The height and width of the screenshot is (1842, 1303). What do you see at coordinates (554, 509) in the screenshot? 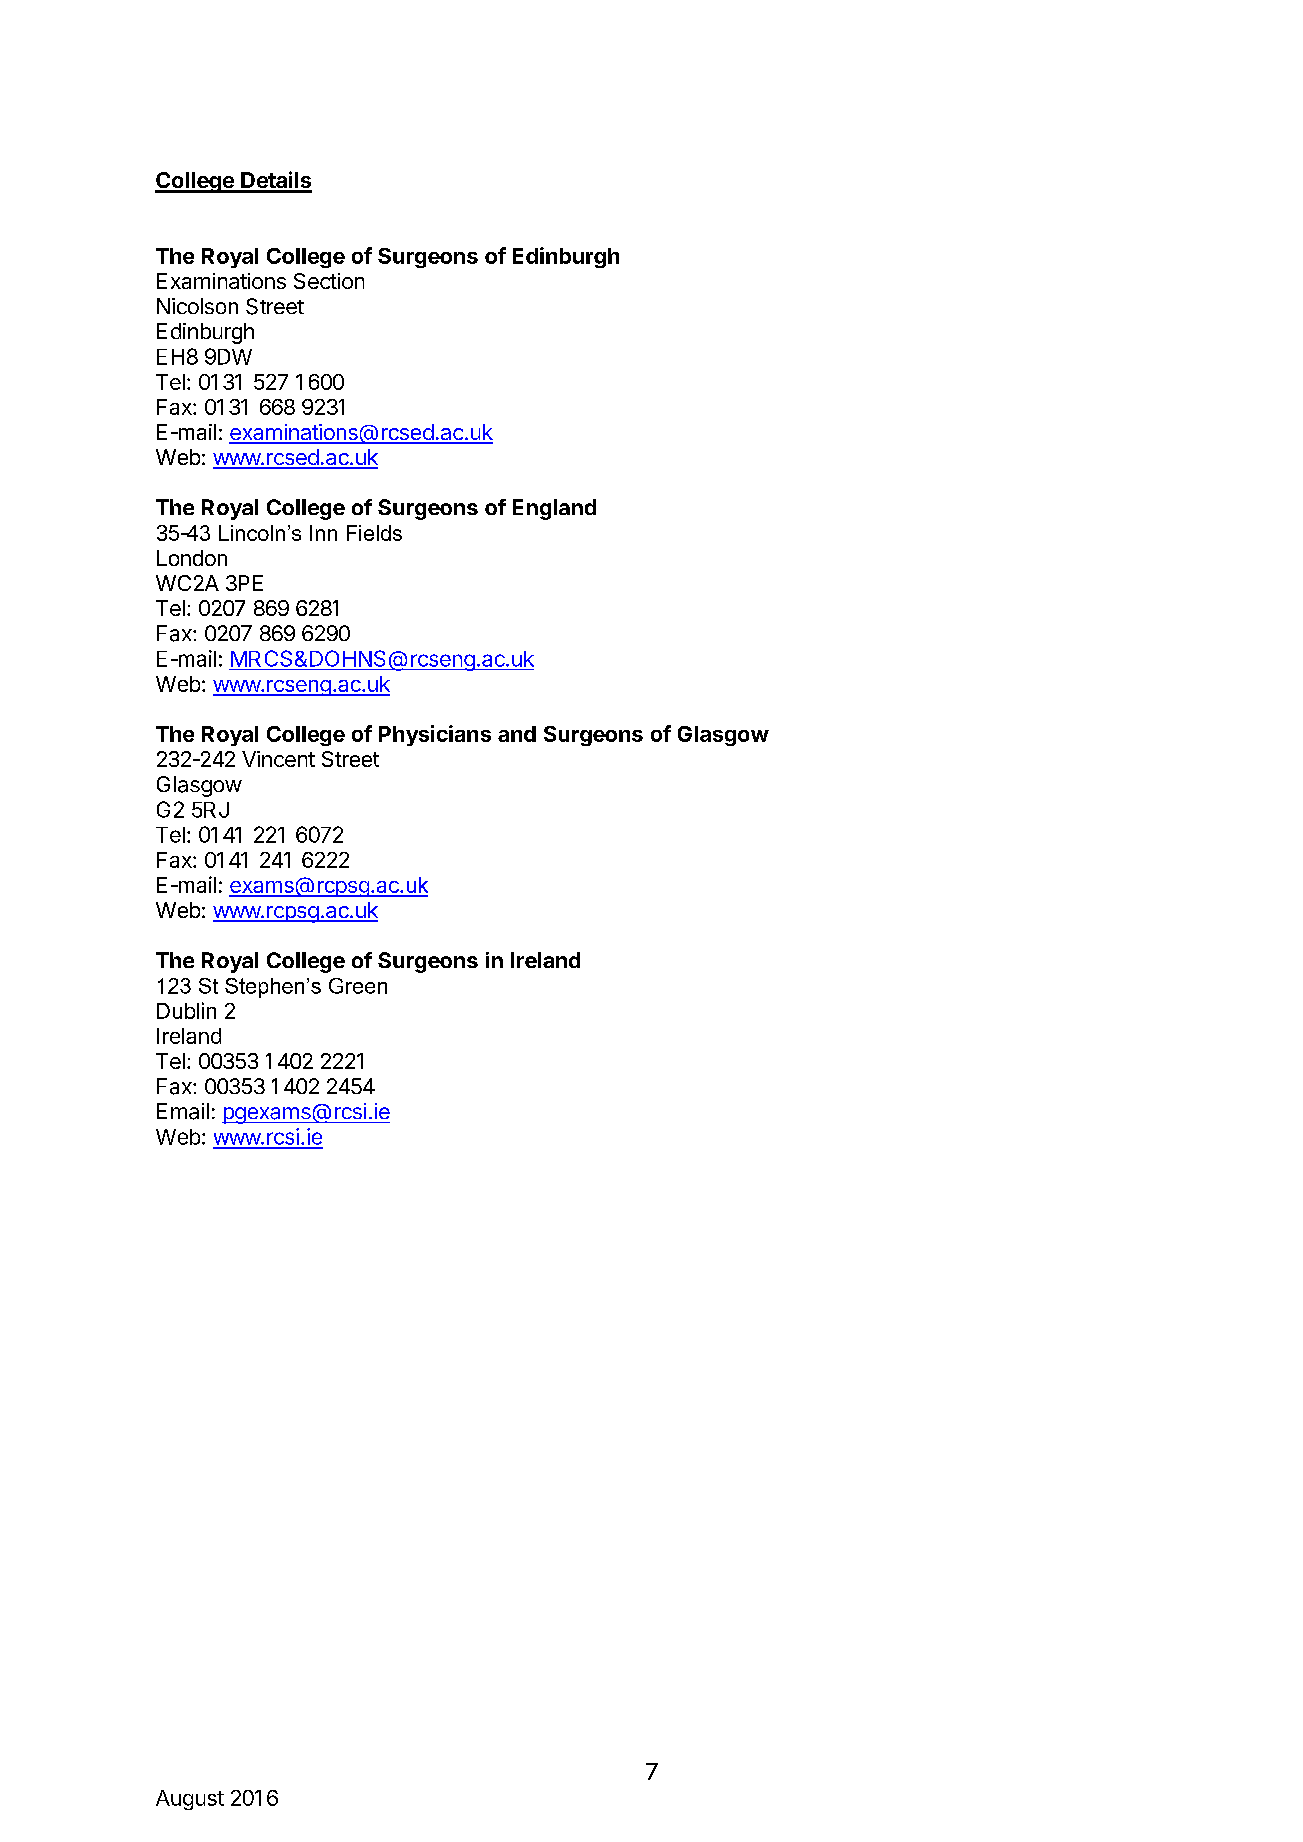
I see `England` at bounding box center [554, 509].
